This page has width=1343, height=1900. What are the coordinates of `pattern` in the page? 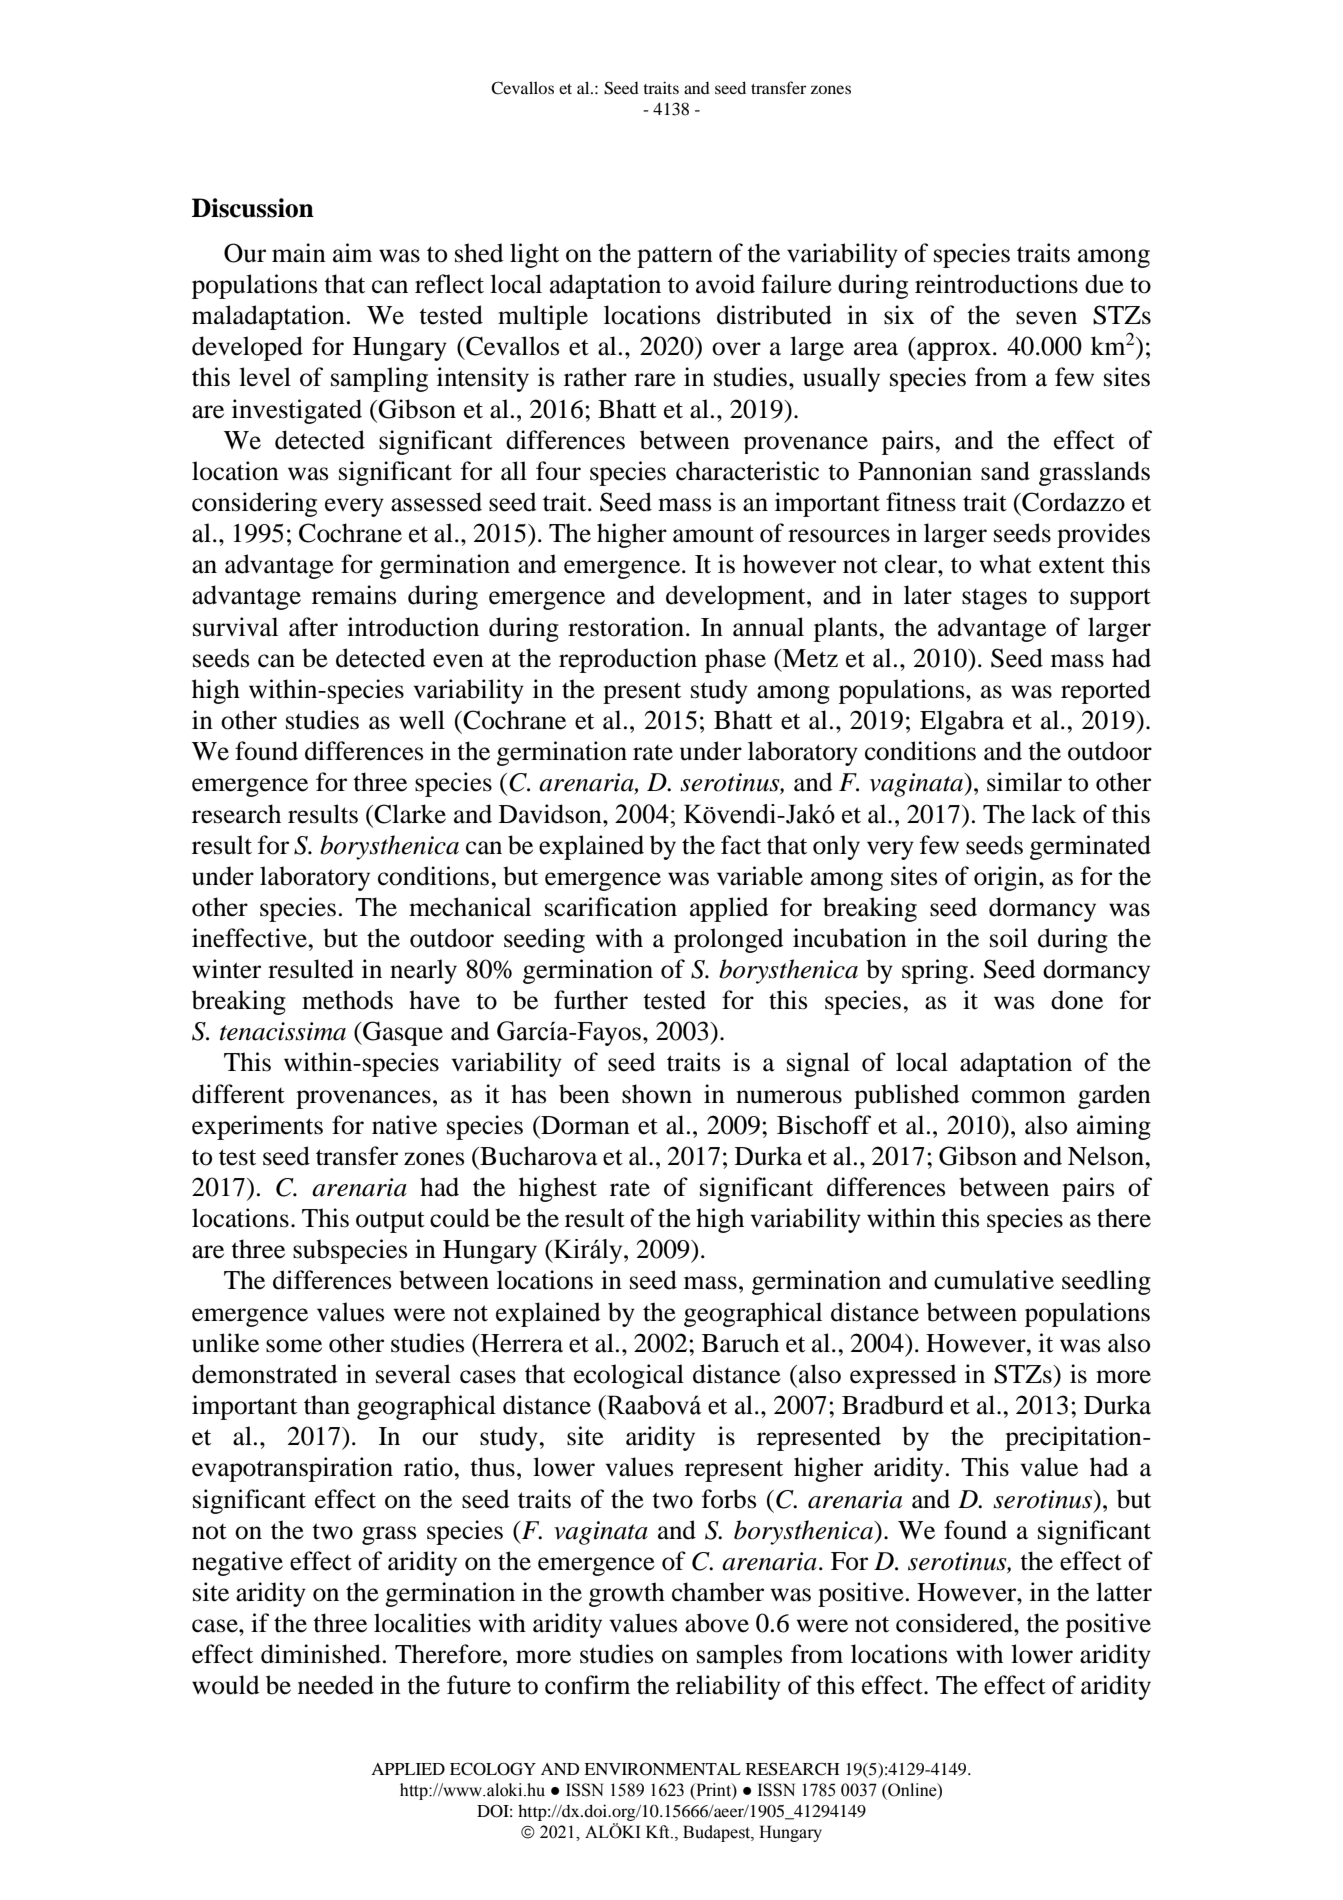 It's located at (675, 257).
